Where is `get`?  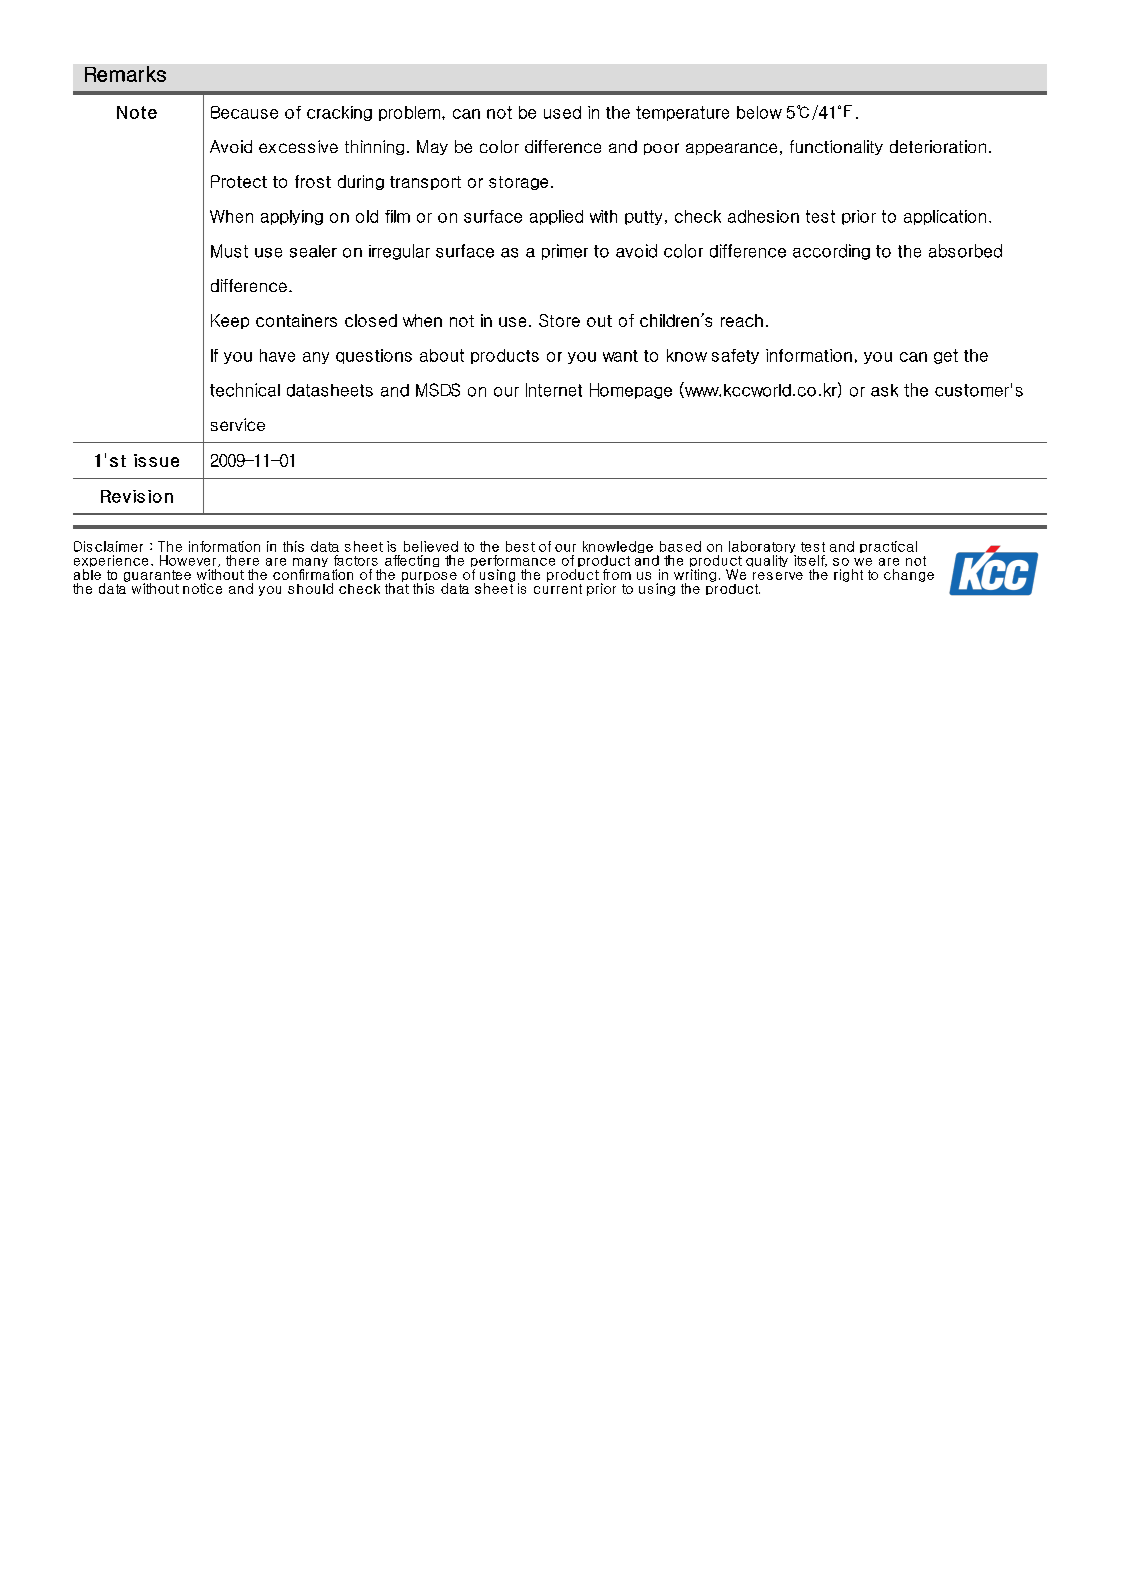 get is located at coordinates (946, 356).
